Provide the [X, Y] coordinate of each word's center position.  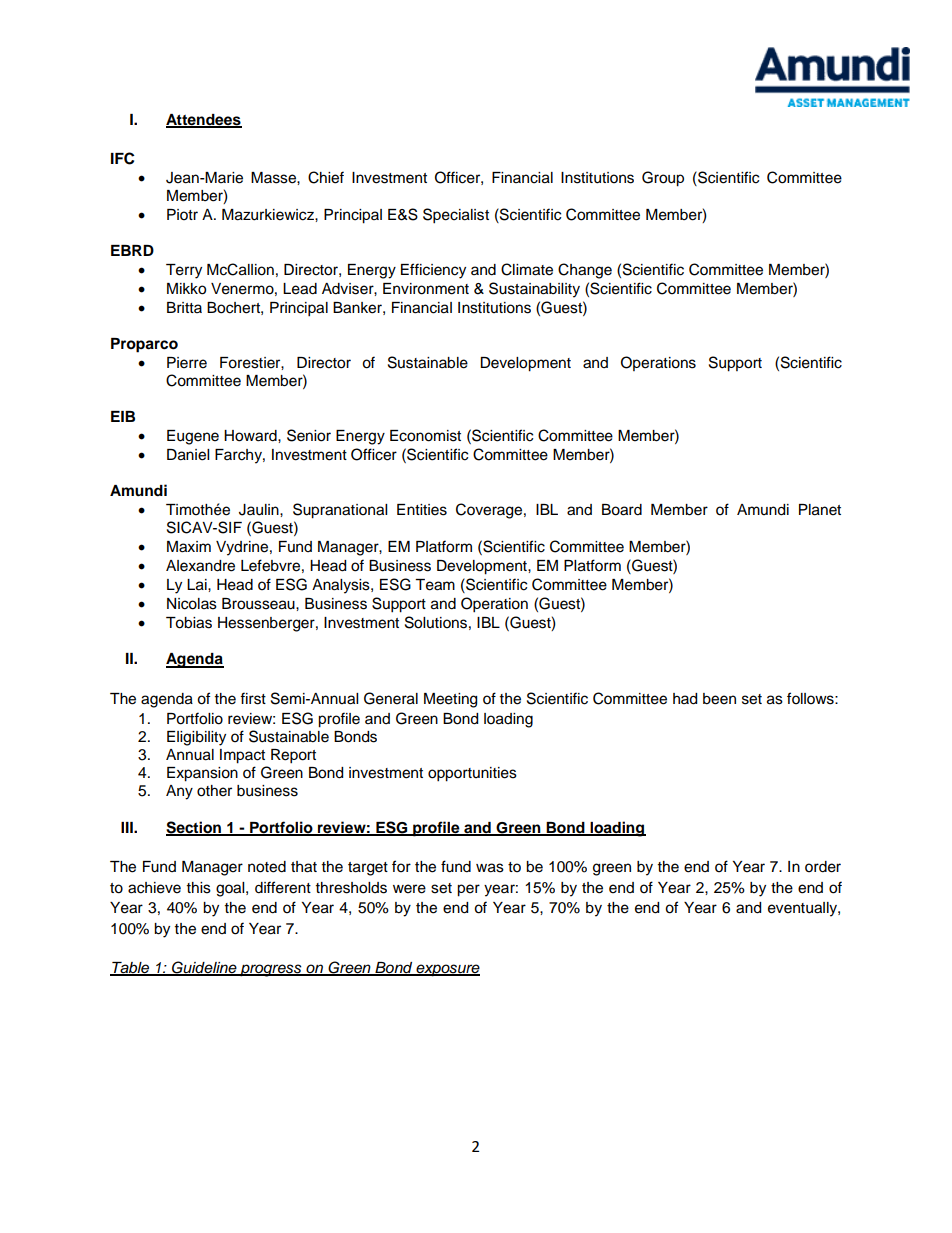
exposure [447, 970]
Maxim [189, 547]
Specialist [456, 216]
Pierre [187, 363]
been [719, 699]
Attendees [204, 120]
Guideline [204, 968]
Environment [426, 289]
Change [585, 271]
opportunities [472, 774]
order [823, 867]
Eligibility [196, 738]
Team [435, 585]
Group [663, 179]
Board [622, 510]
